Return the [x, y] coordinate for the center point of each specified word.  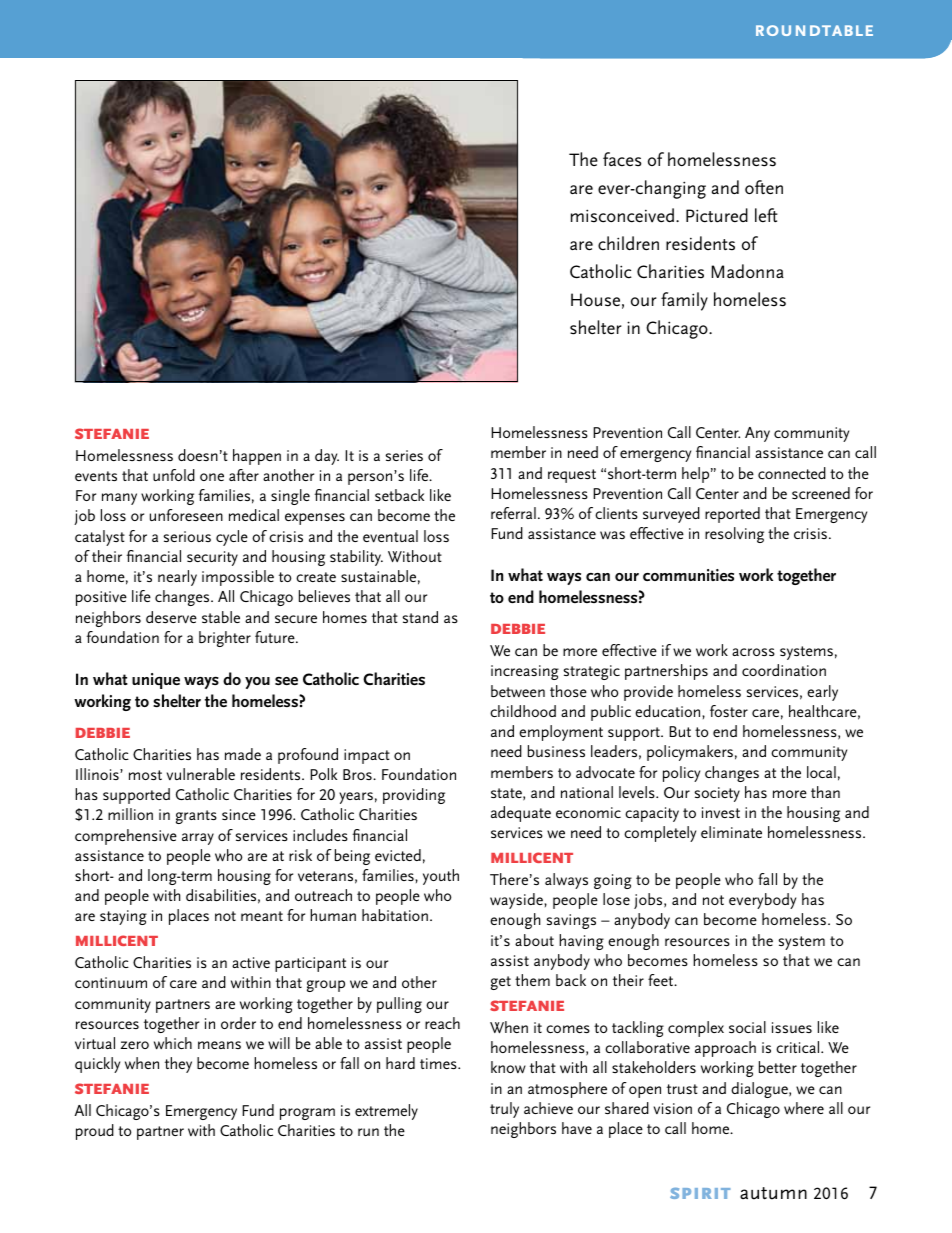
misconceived [622, 215]
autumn [773, 1193]
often [764, 187]
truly [504, 1110]
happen [257, 457]
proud [95, 1132]
